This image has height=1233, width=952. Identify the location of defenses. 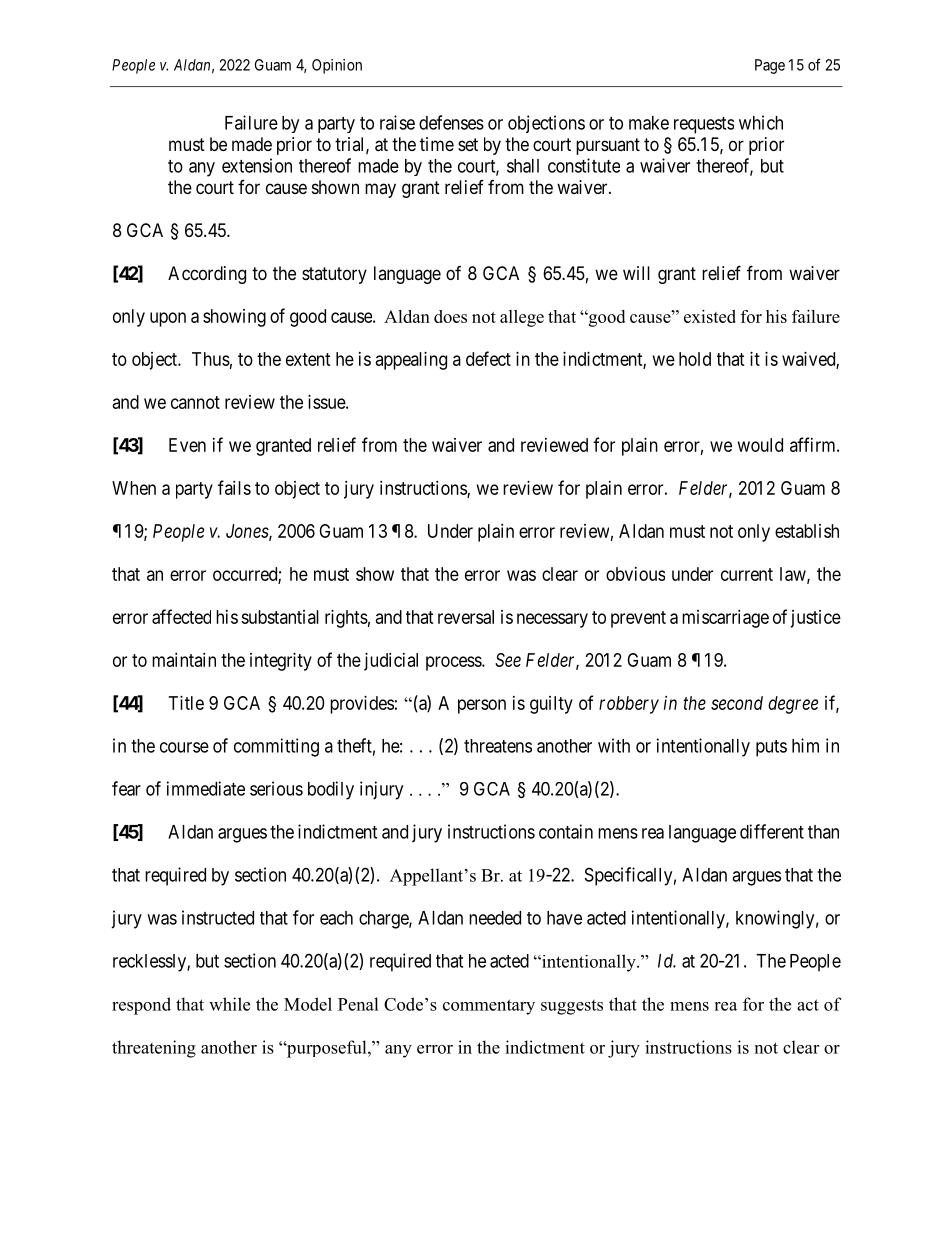
(451, 122).
